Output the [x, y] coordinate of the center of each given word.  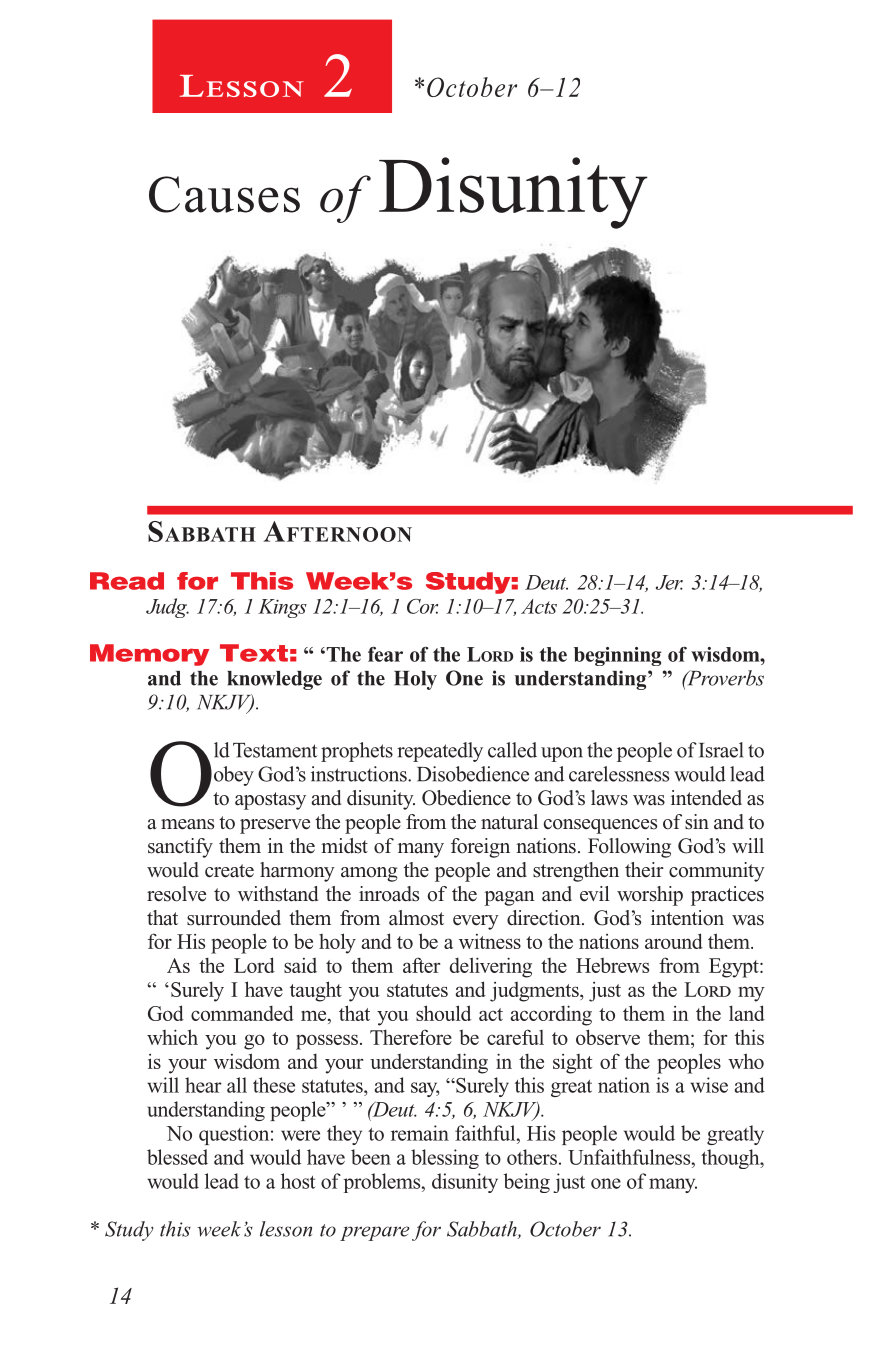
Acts [539, 606]
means [187, 824]
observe [608, 1037]
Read [127, 581]
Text [254, 653]
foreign [480, 848]
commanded [242, 1013]
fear [385, 654]
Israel [721, 750]
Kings [282, 608]
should [443, 1013]
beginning [617, 656]
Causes [224, 194]
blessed [177, 1157]
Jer [669, 582]
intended [706, 798]
